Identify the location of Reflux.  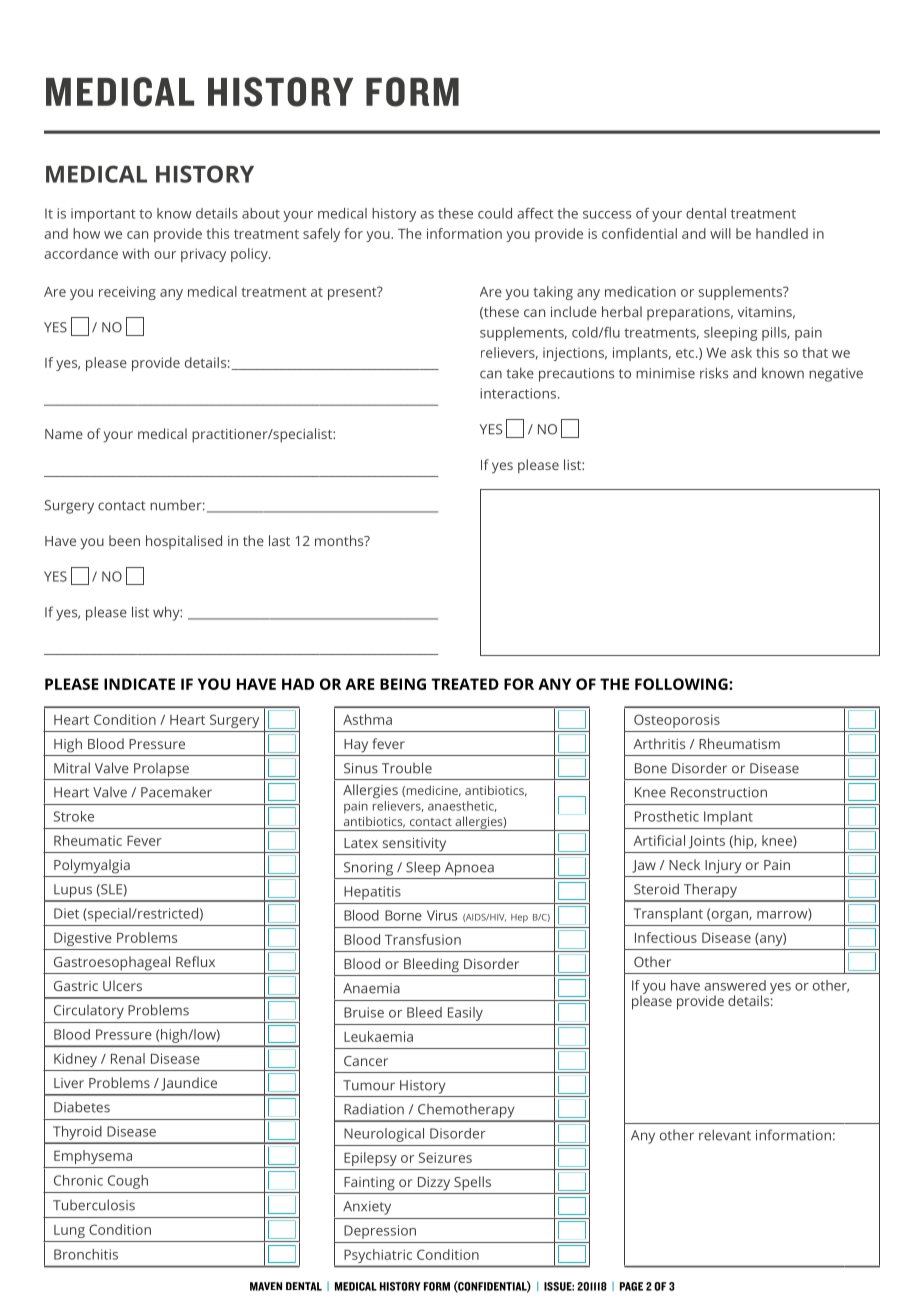
(195, 961).
